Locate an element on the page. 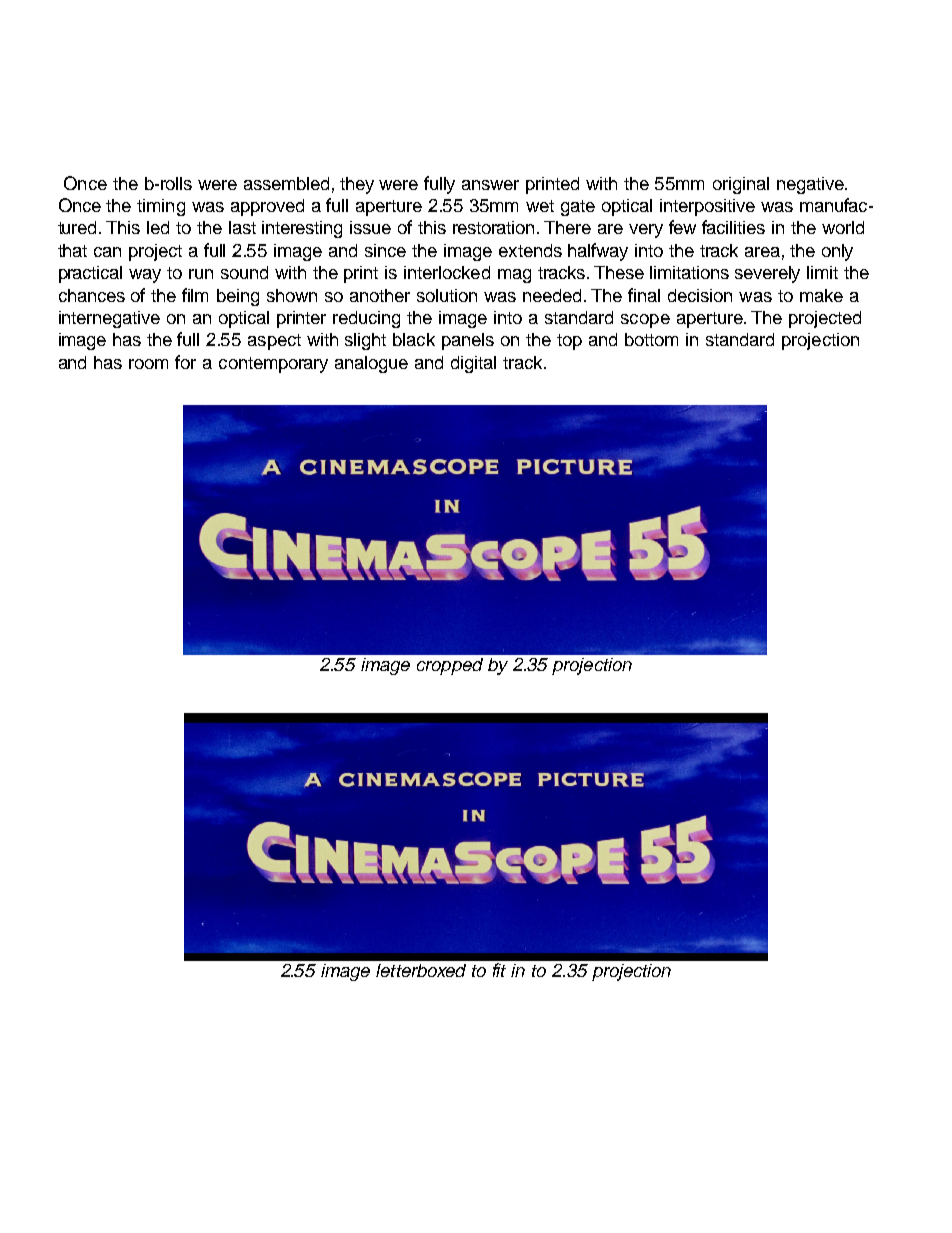  since is located at coordinates (385, 250).
